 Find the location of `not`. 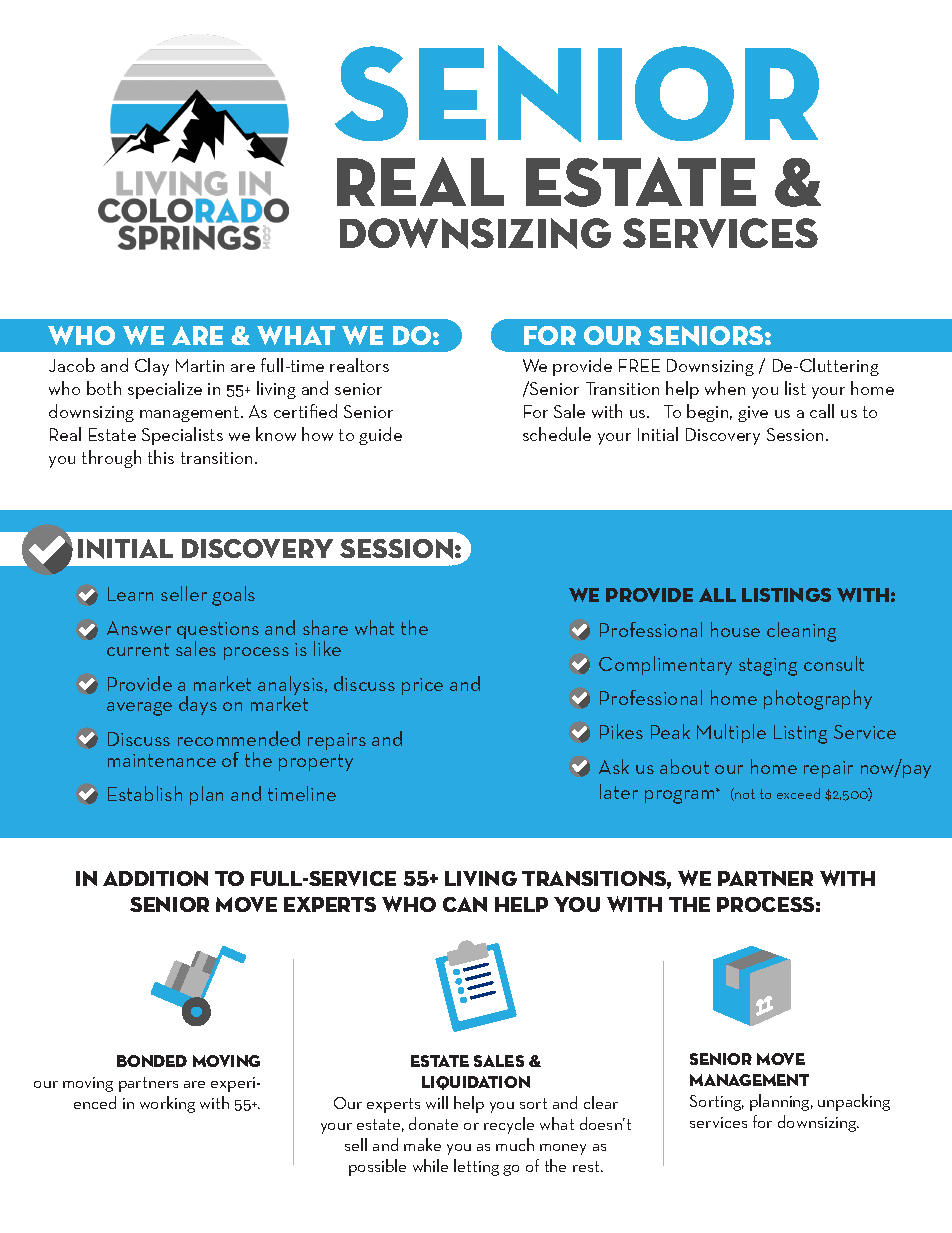

not is located at coordinates (744, 794).
